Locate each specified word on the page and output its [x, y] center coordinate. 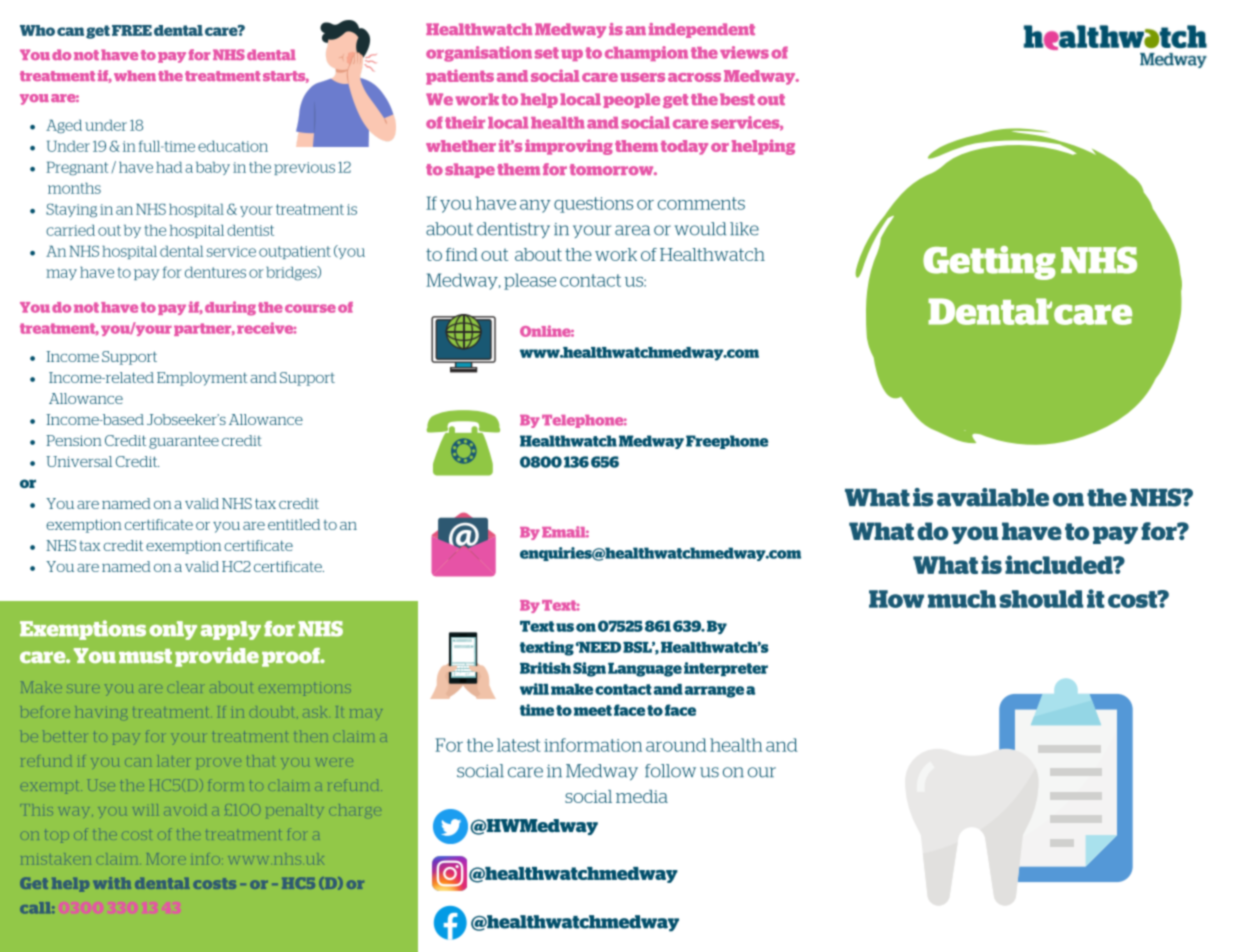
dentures [215, 272]
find [462, 254]
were [334, 762]
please [530, 281]
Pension [74, 440]
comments [701, 203]
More [166, 858]
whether [461, 146]
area [632, 230]
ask [314, 713]
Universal [79, 461]
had [169, 167]
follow [670, 771]
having [101, 714]
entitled [294, 524]
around [676, 745]
